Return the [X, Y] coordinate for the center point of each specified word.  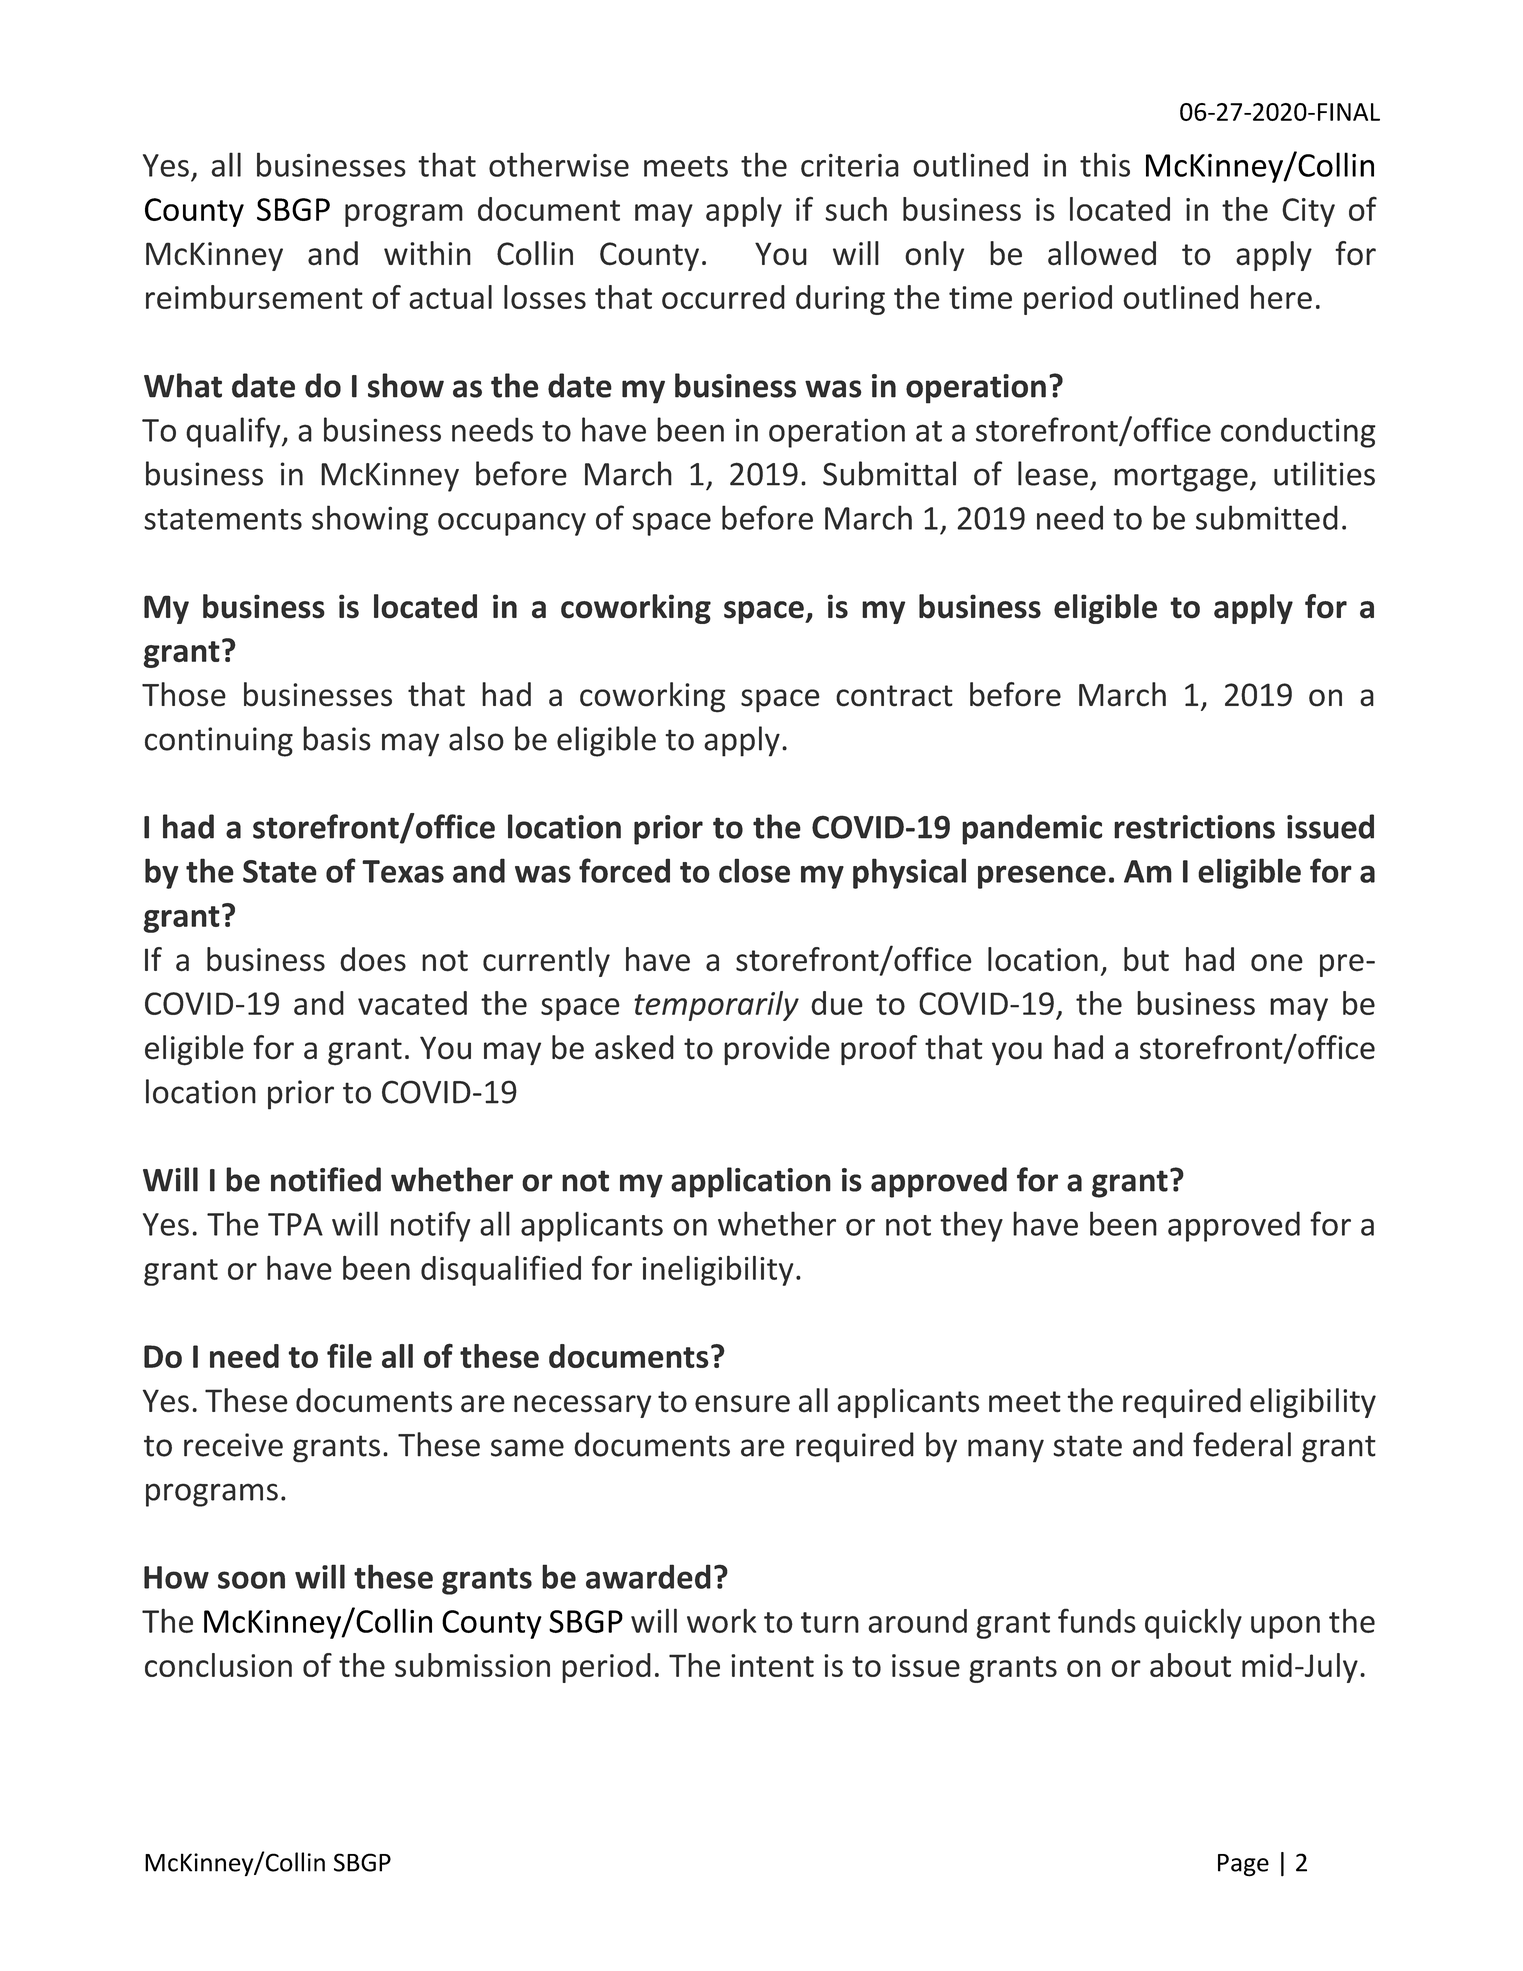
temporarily [717, 1006]
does [373, 959]
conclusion [218, 1665]
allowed [1102, 253]
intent [772, 1665]
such [856, 209]
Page [1243, 1865]
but [1146, 959]
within [427, 253]
